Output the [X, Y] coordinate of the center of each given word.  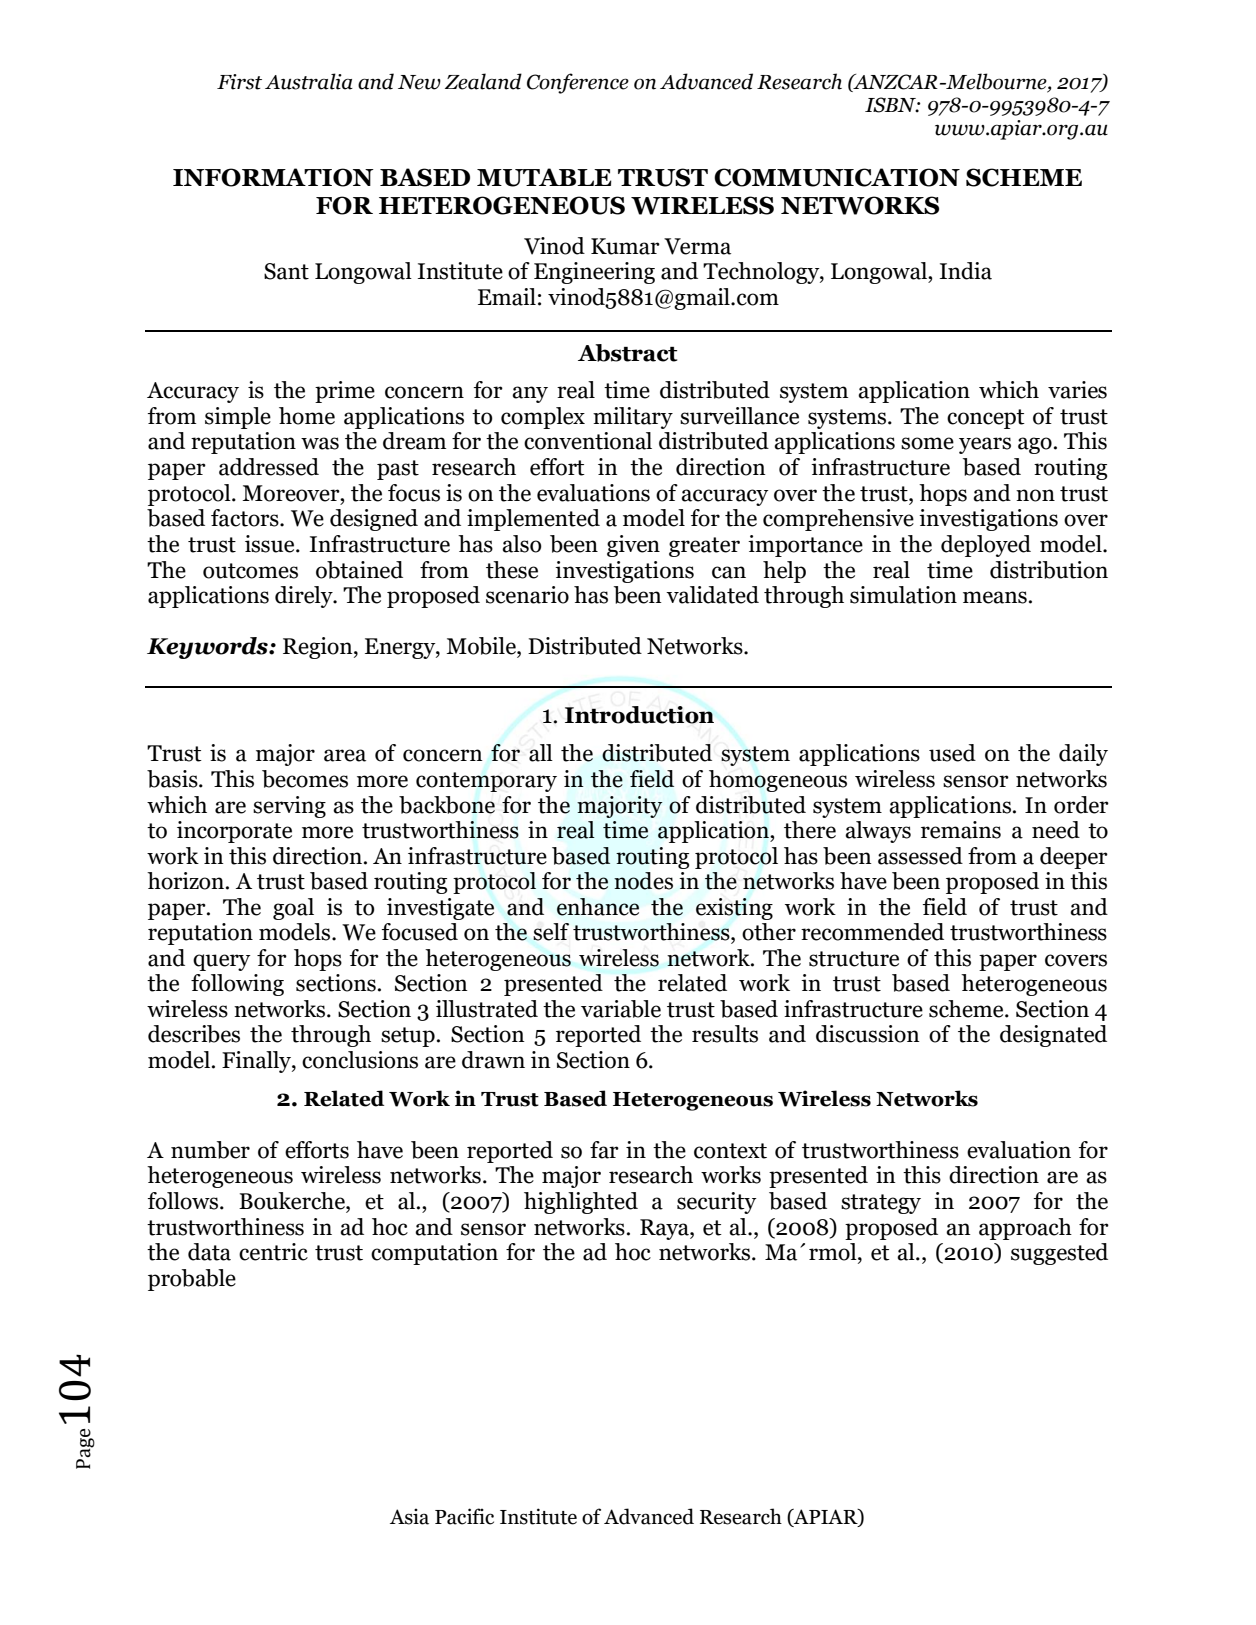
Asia [409, 1516]
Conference [578, 83]
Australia [309, 81]
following [237, 985]
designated [1053, 1036]
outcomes [250, 571]
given [633, 546]
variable [621, 1009]
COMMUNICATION [837, 177]
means [995, 597]
